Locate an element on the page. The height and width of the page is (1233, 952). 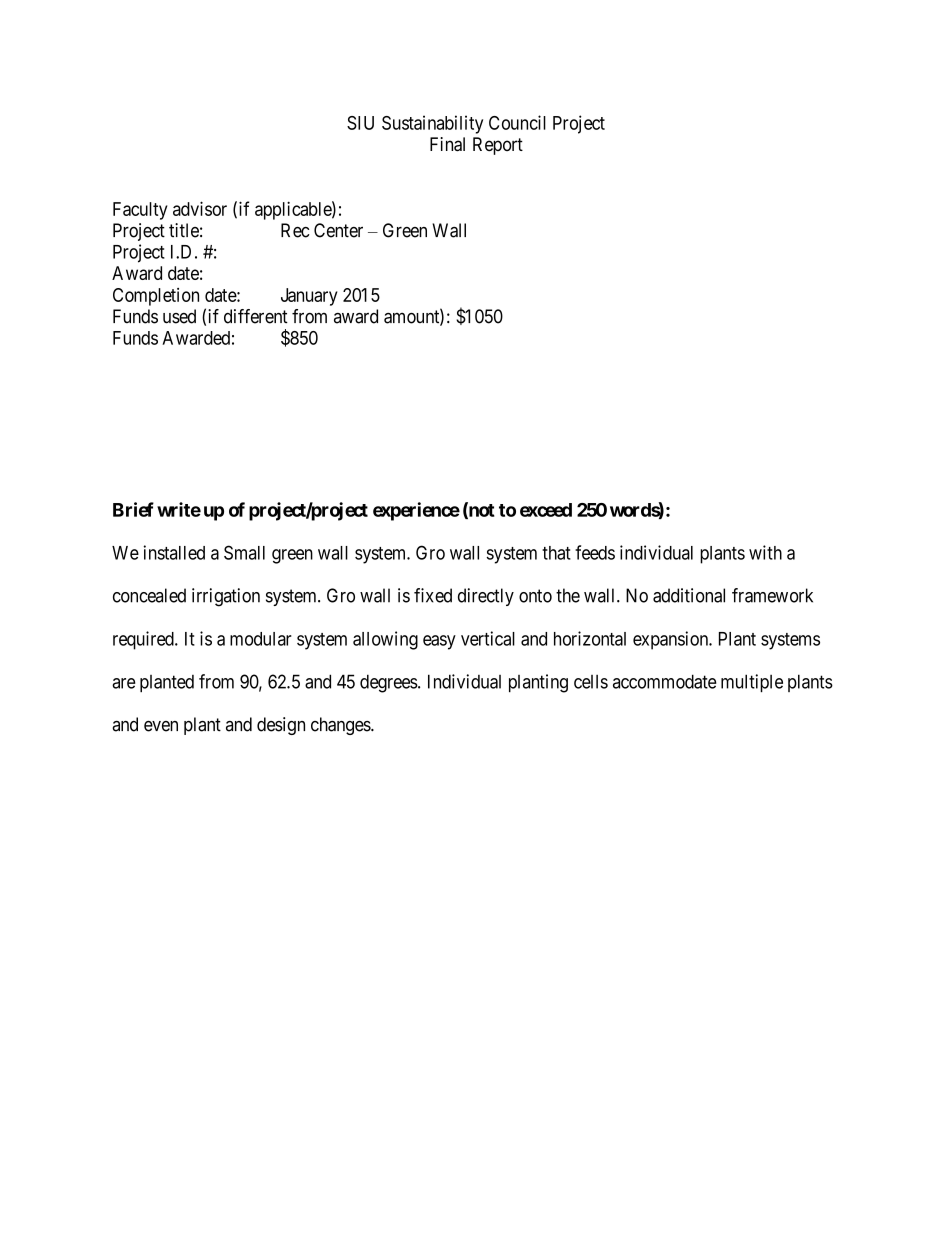
even is located at coordinates (161, 726).
